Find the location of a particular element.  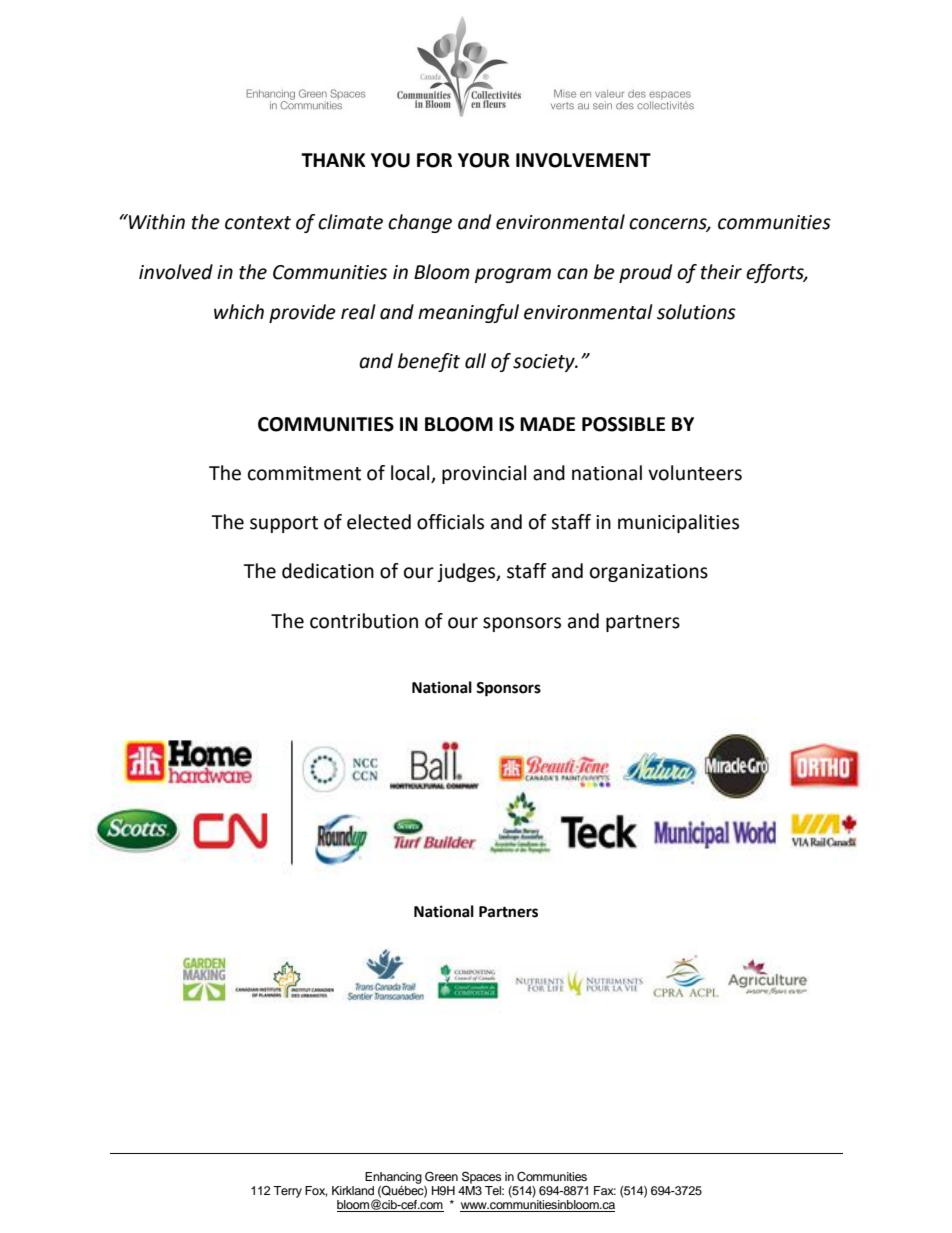

change is located at coordinates (420, 223).
